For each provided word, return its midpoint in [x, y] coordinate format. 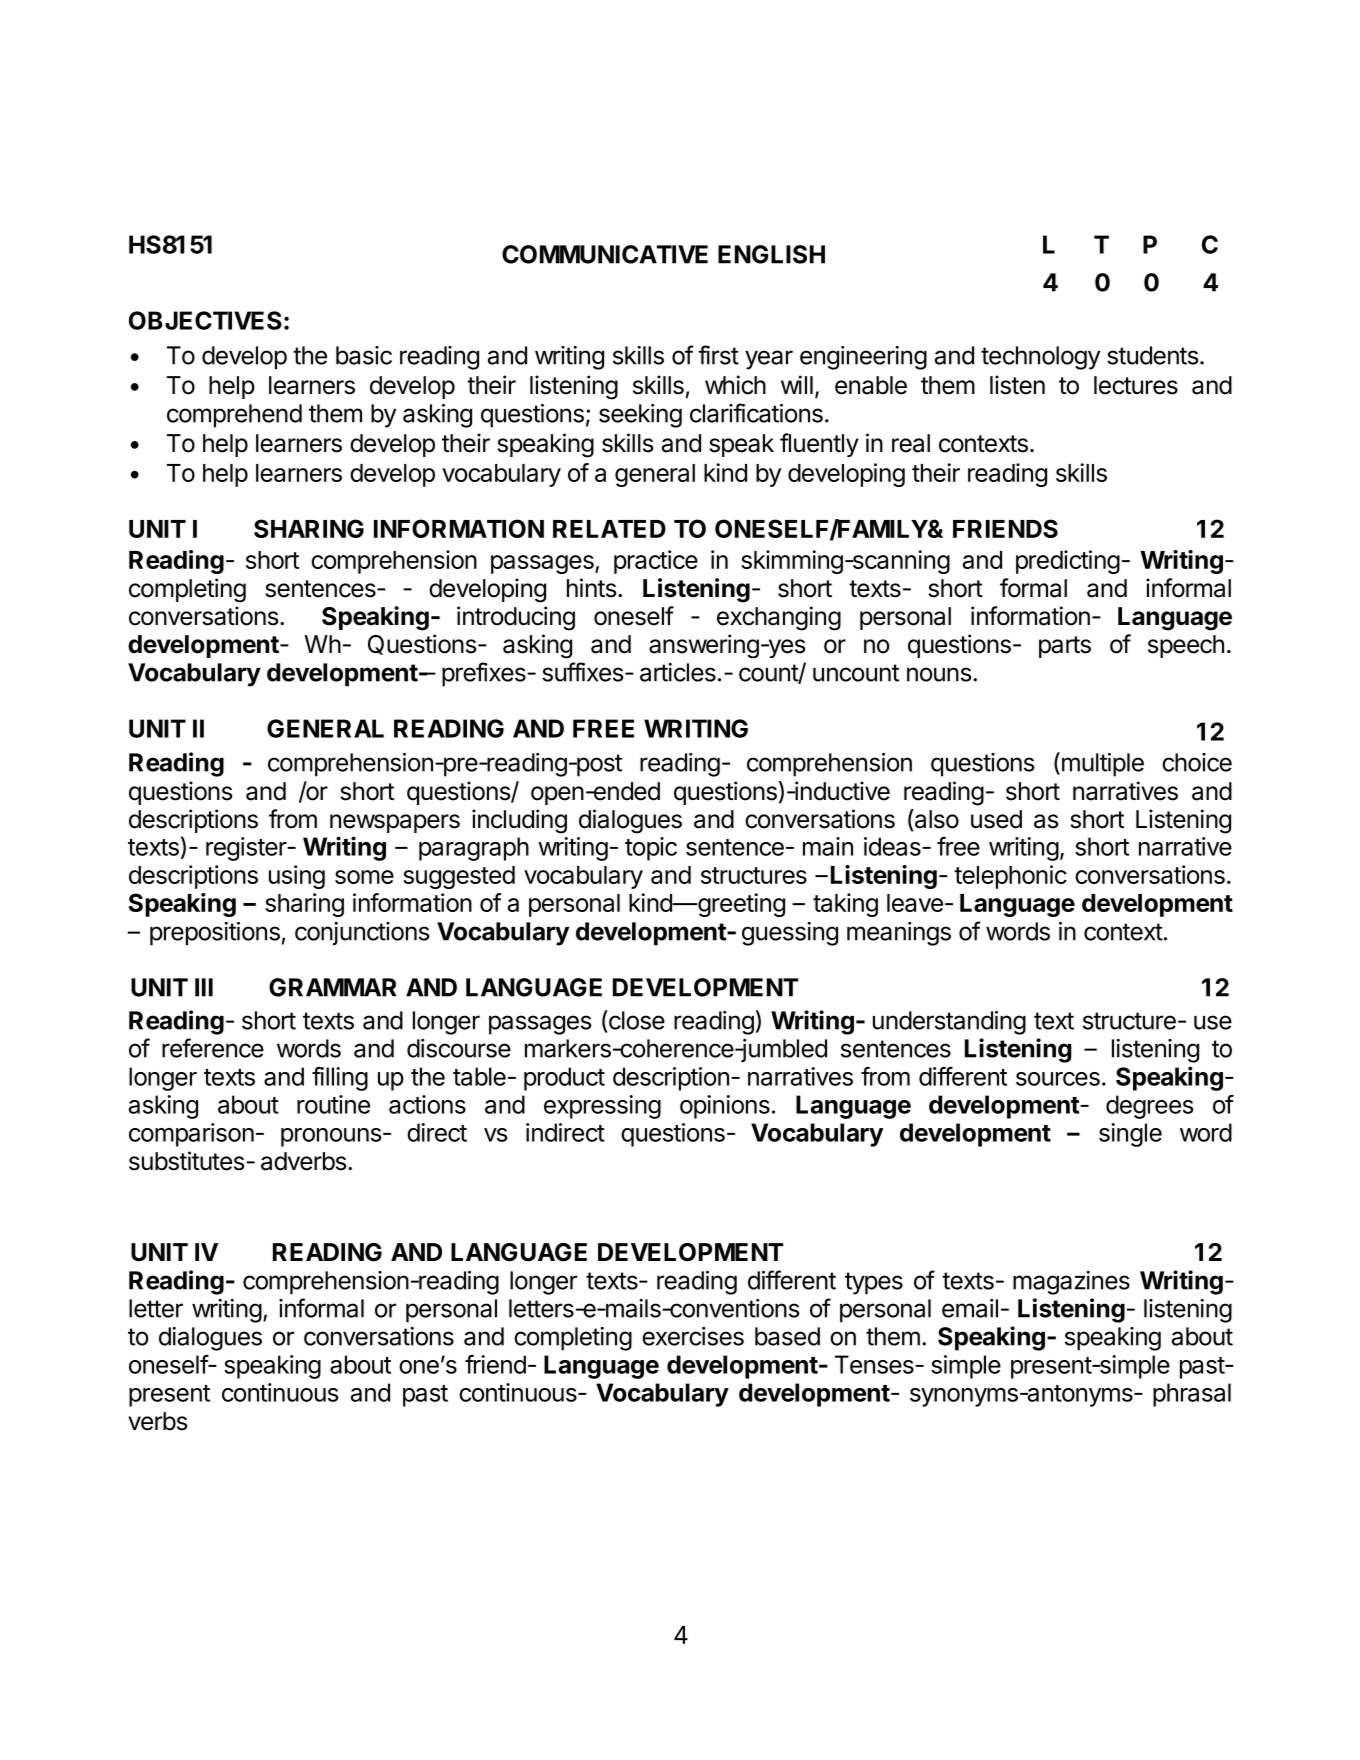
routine [333, 1104]
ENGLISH [771, 254]
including [519, 821]
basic [364, 355]
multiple [1101, 764]
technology [1040, 358]
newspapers [395, 823]
